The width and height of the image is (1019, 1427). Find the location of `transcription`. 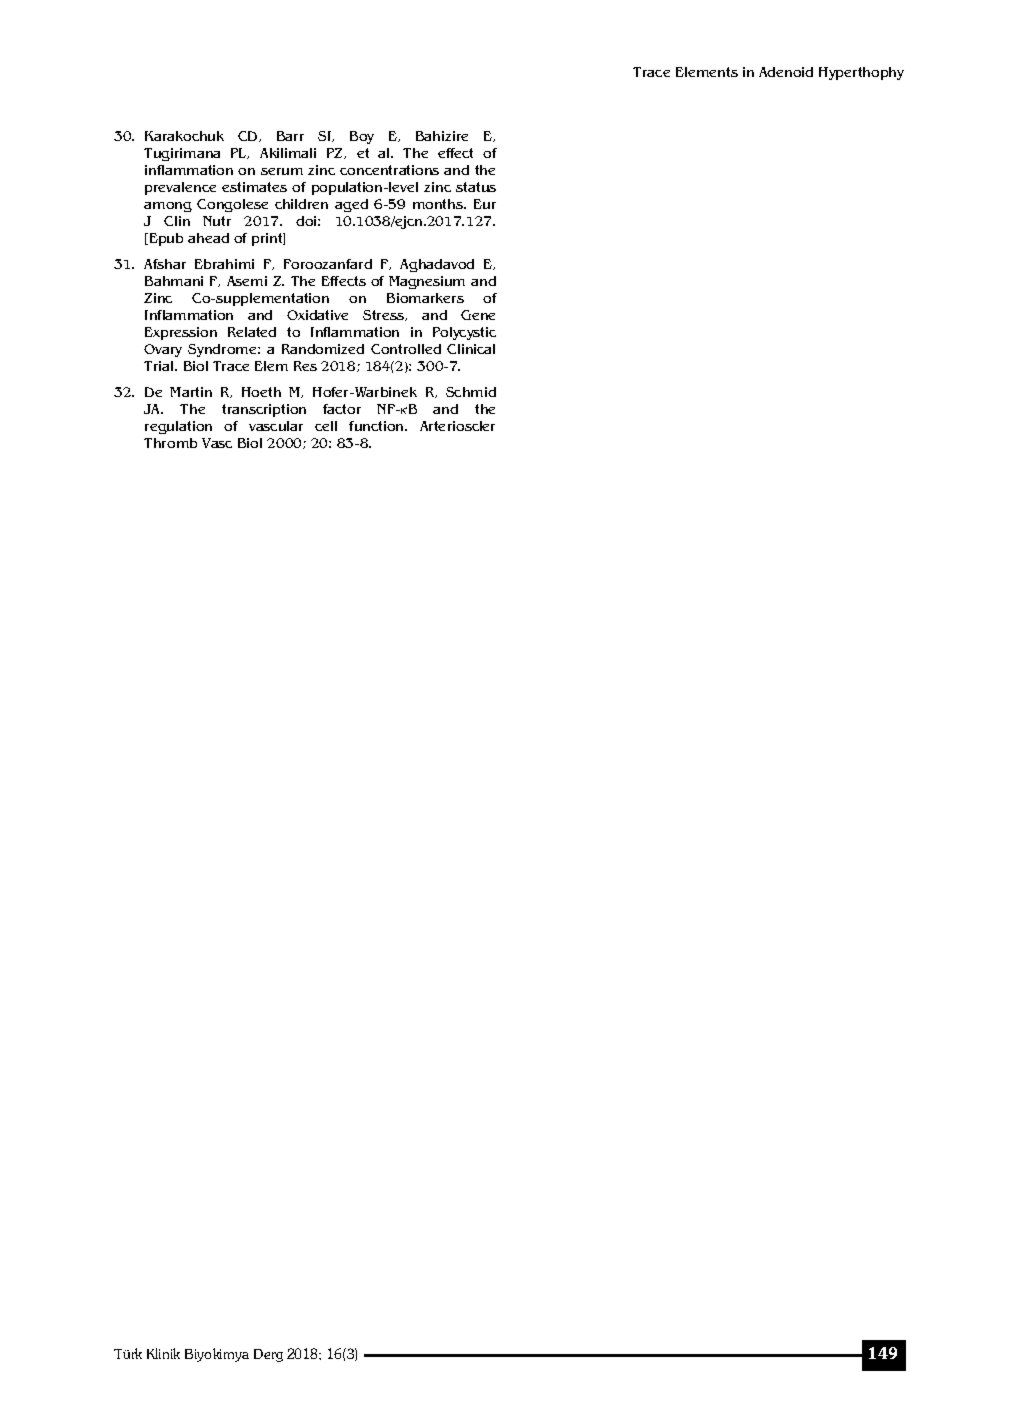

transcription is located at coordinates (264, 410).
